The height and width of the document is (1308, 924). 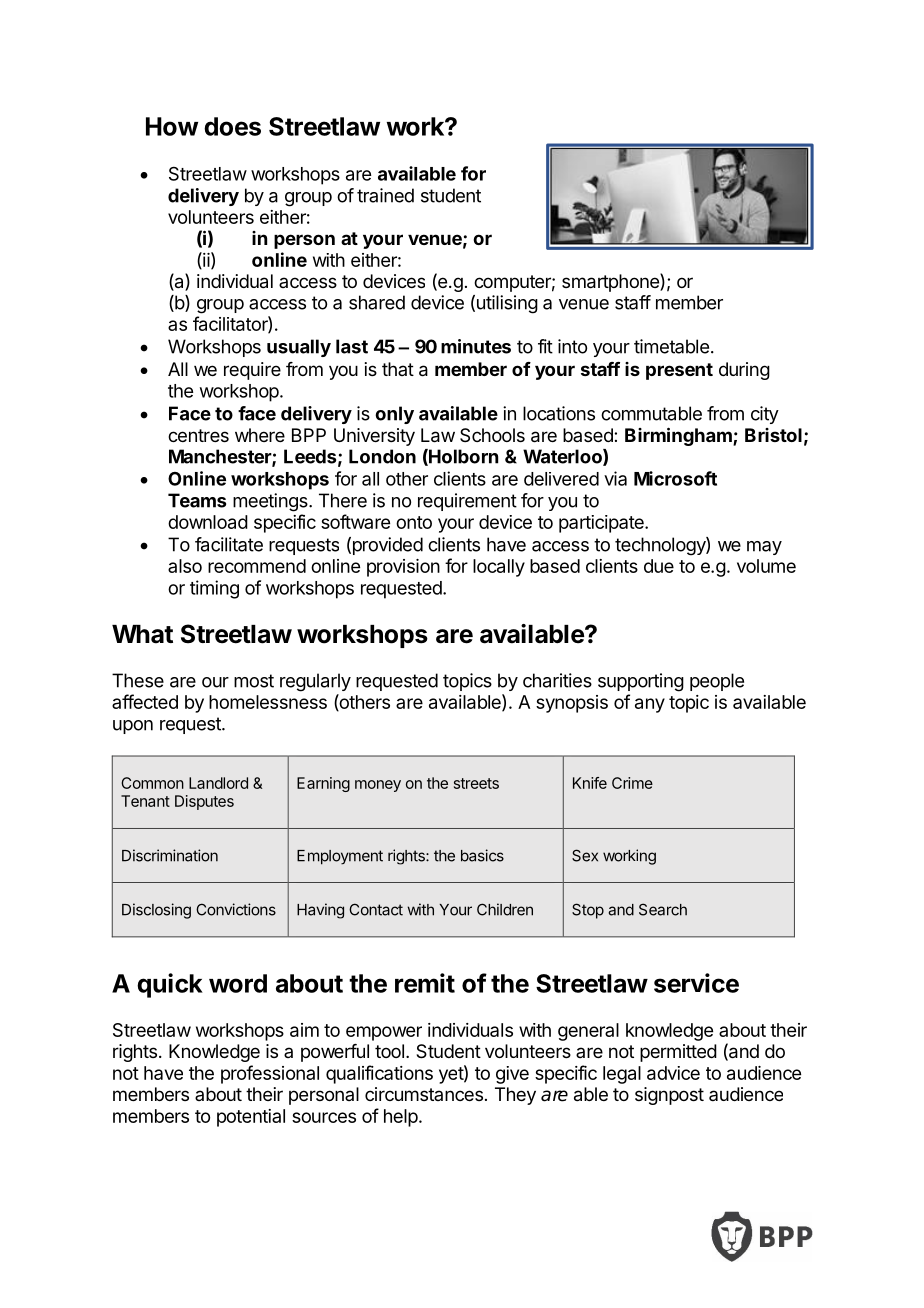 What do you see at coordinates (198, 435) in the document?
I see `centres` at bounding box center [198, 435].
